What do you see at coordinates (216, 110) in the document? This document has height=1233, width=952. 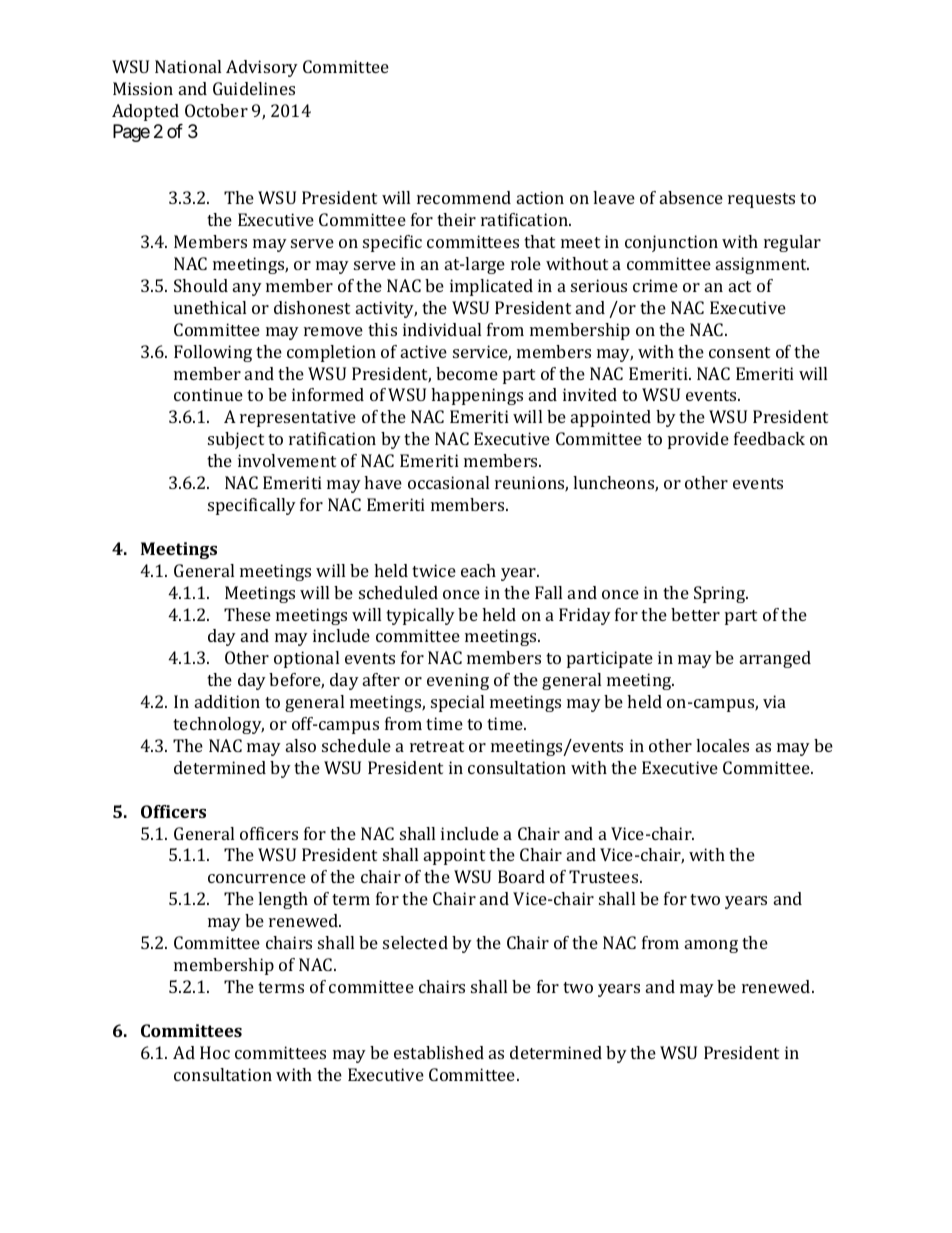 I see `October` at bounding box center [216, 110].
